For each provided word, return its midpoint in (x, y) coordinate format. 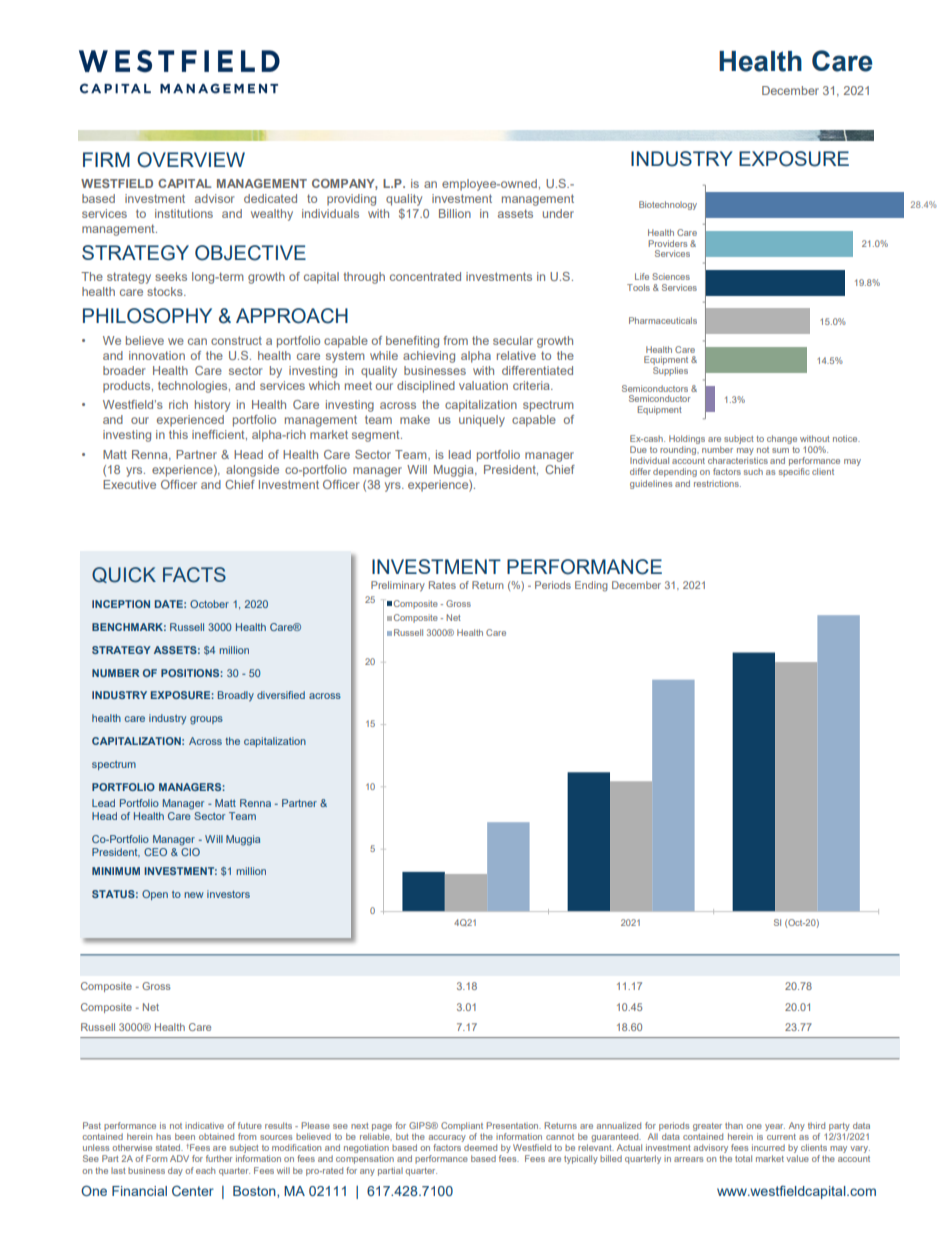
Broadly (236, 696)
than (734, 1125)
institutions (184, 213)
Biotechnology (668, 205)
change (782, 439)
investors (228, 894)
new (194, 895)
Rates (442, 585)
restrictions (717, 483)
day (175, 1171)
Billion (455, 213)
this (178, 434)
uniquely (482, 421)
